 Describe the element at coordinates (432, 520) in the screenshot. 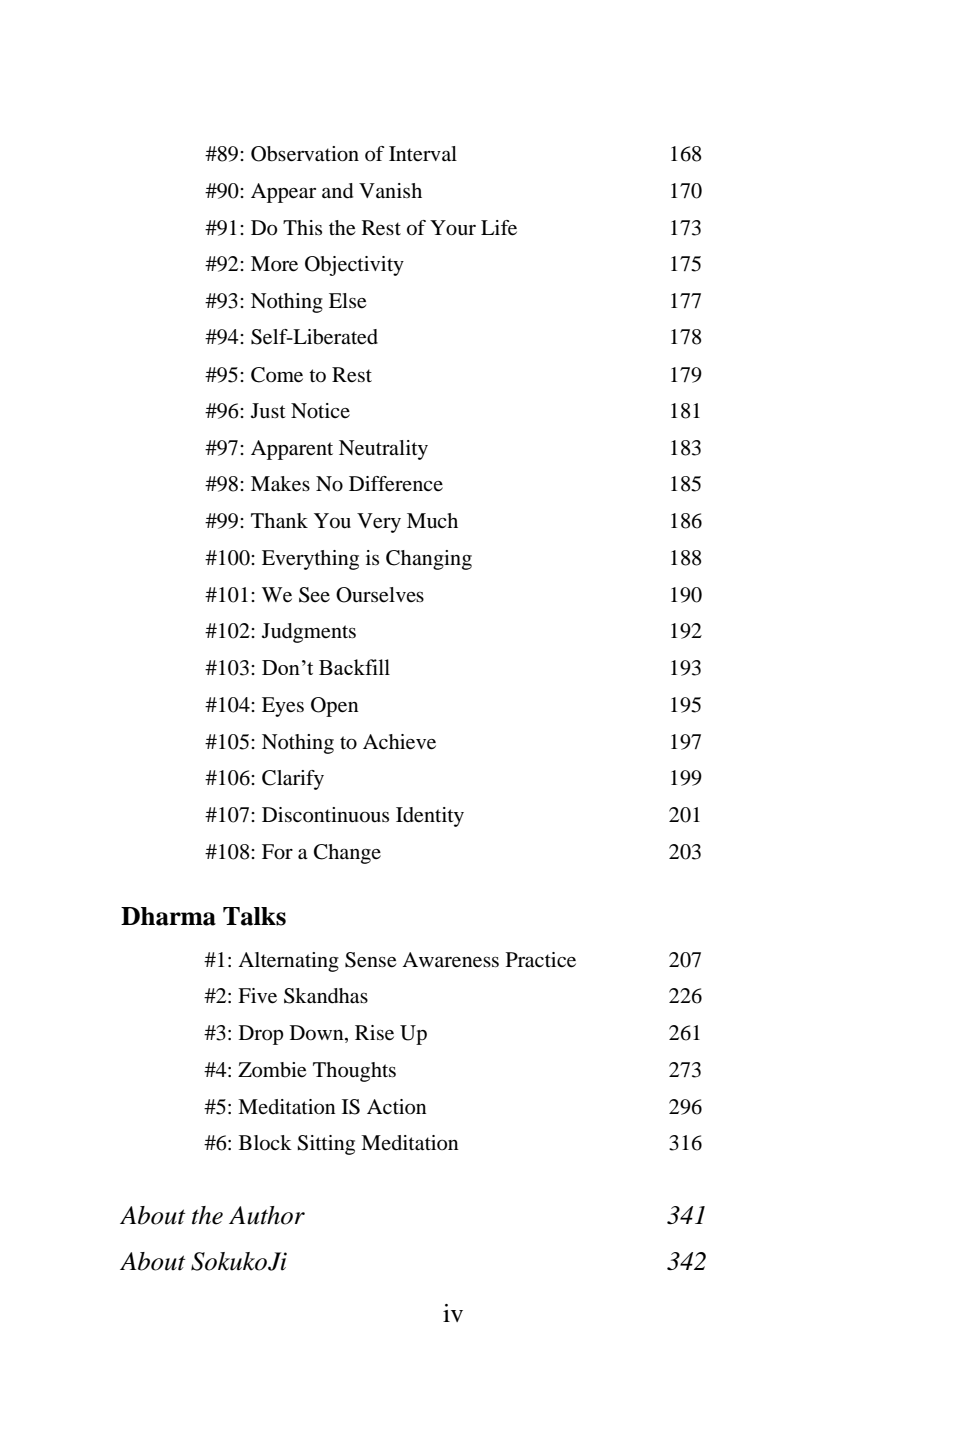

I see `Much` at that location.
